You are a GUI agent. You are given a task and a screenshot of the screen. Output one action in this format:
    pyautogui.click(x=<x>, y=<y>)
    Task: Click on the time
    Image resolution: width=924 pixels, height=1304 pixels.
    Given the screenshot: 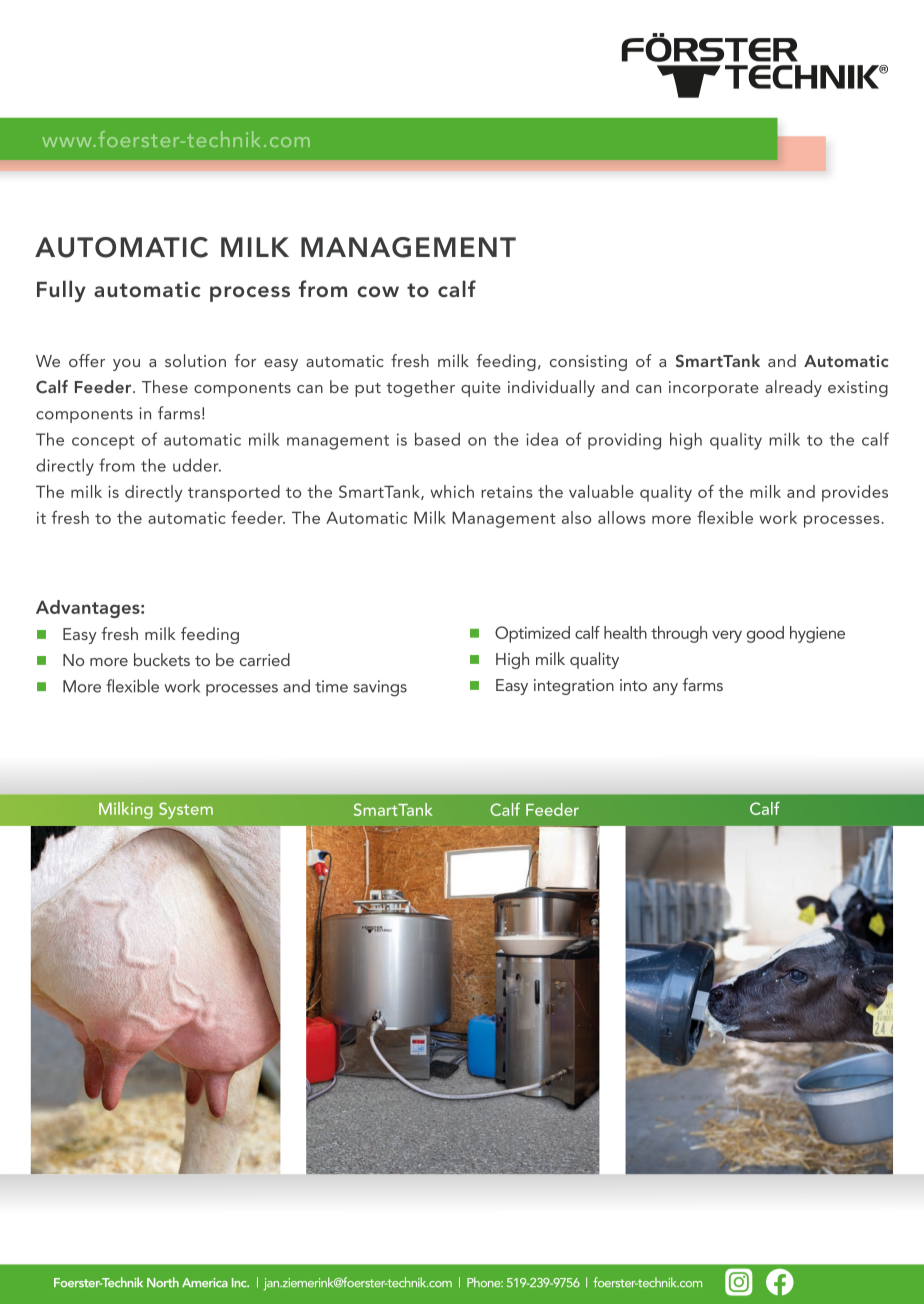 What is the action you would take?
    pyautogui.click(x=331, y=686)
